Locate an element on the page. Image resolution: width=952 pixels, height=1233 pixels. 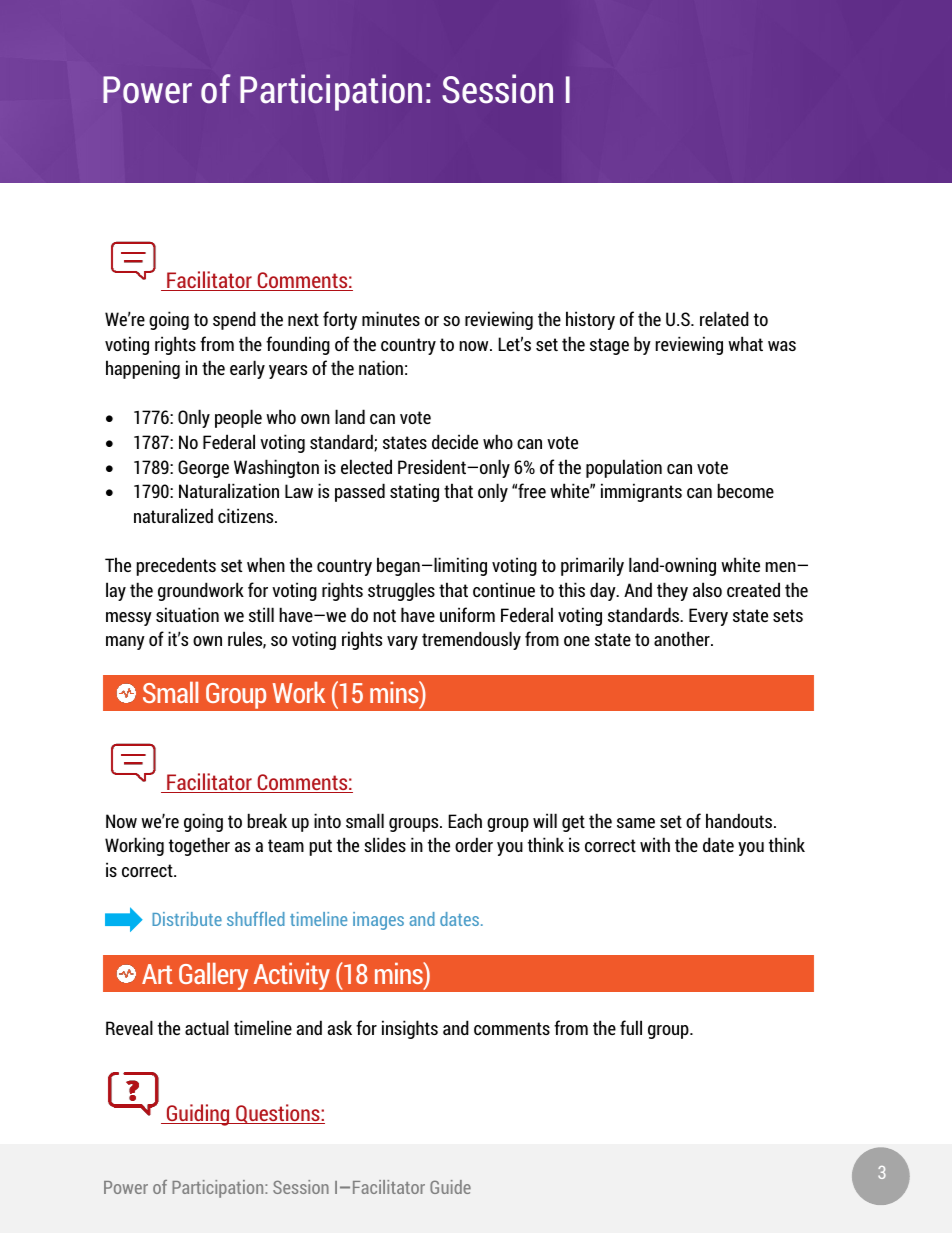
what is located at coordinates (745, 343).
